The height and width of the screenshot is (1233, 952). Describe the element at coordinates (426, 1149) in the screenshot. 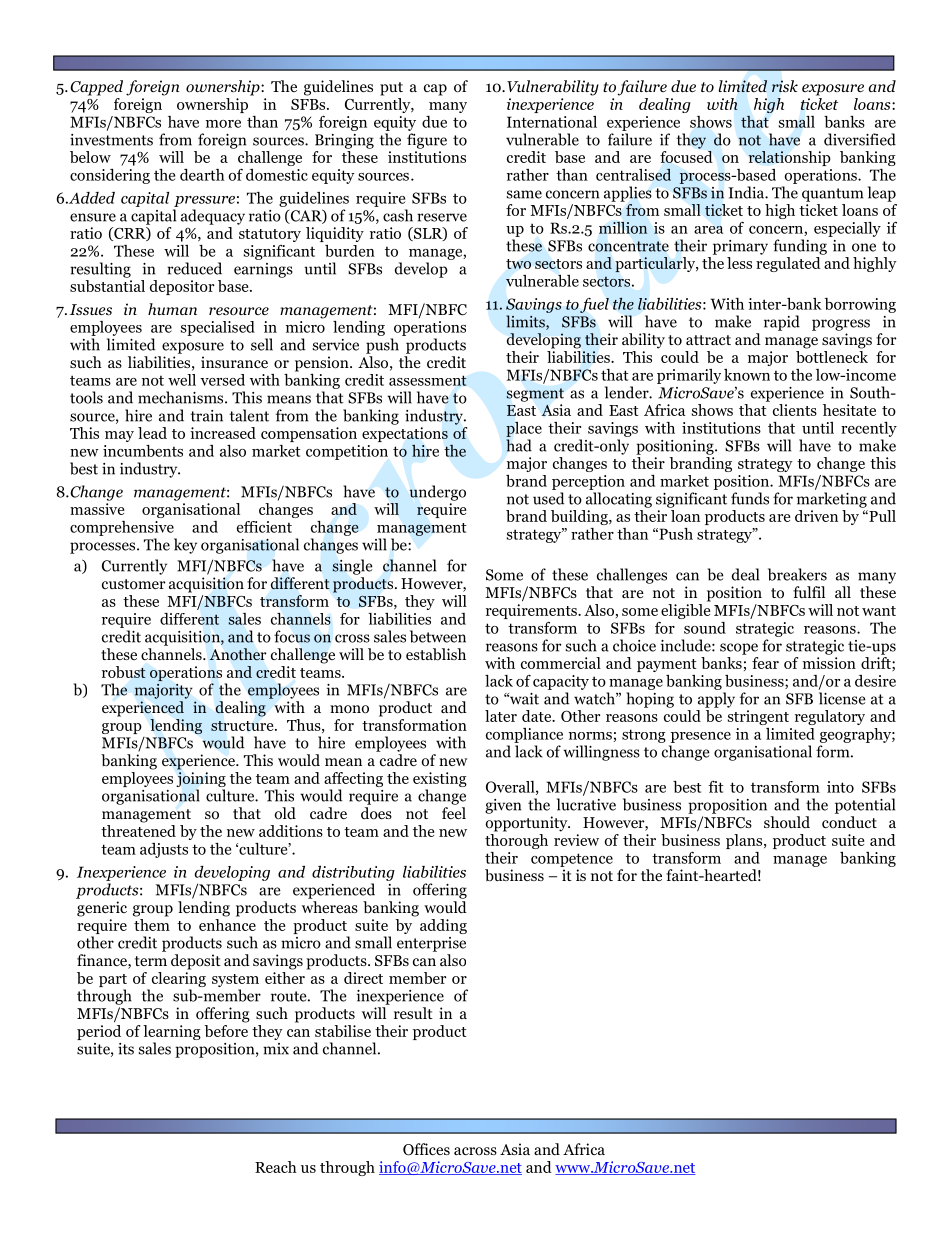

I see `Offices` at that location.
